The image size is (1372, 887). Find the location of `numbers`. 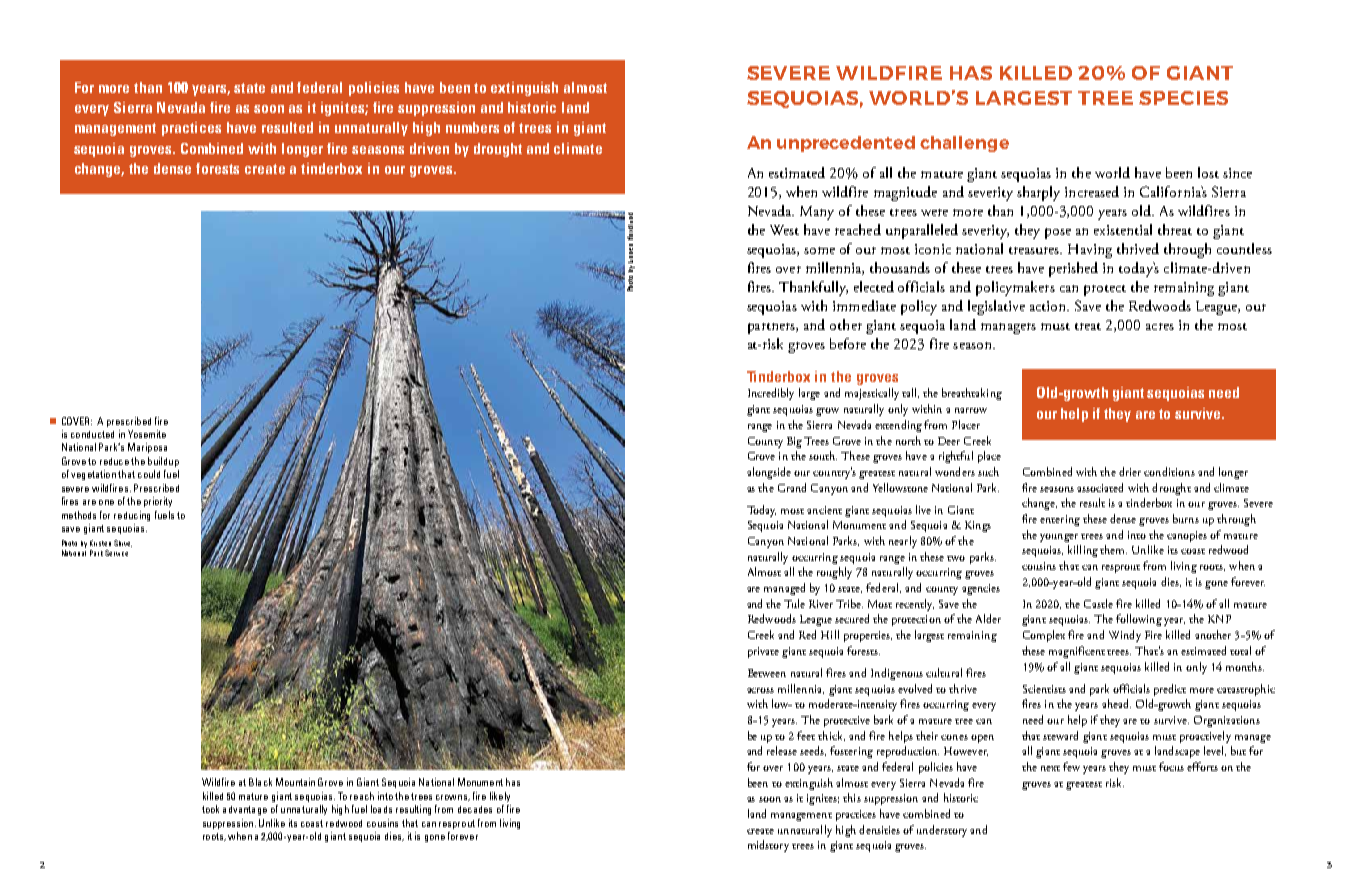

numbers is located at coordinates (472, 127).
